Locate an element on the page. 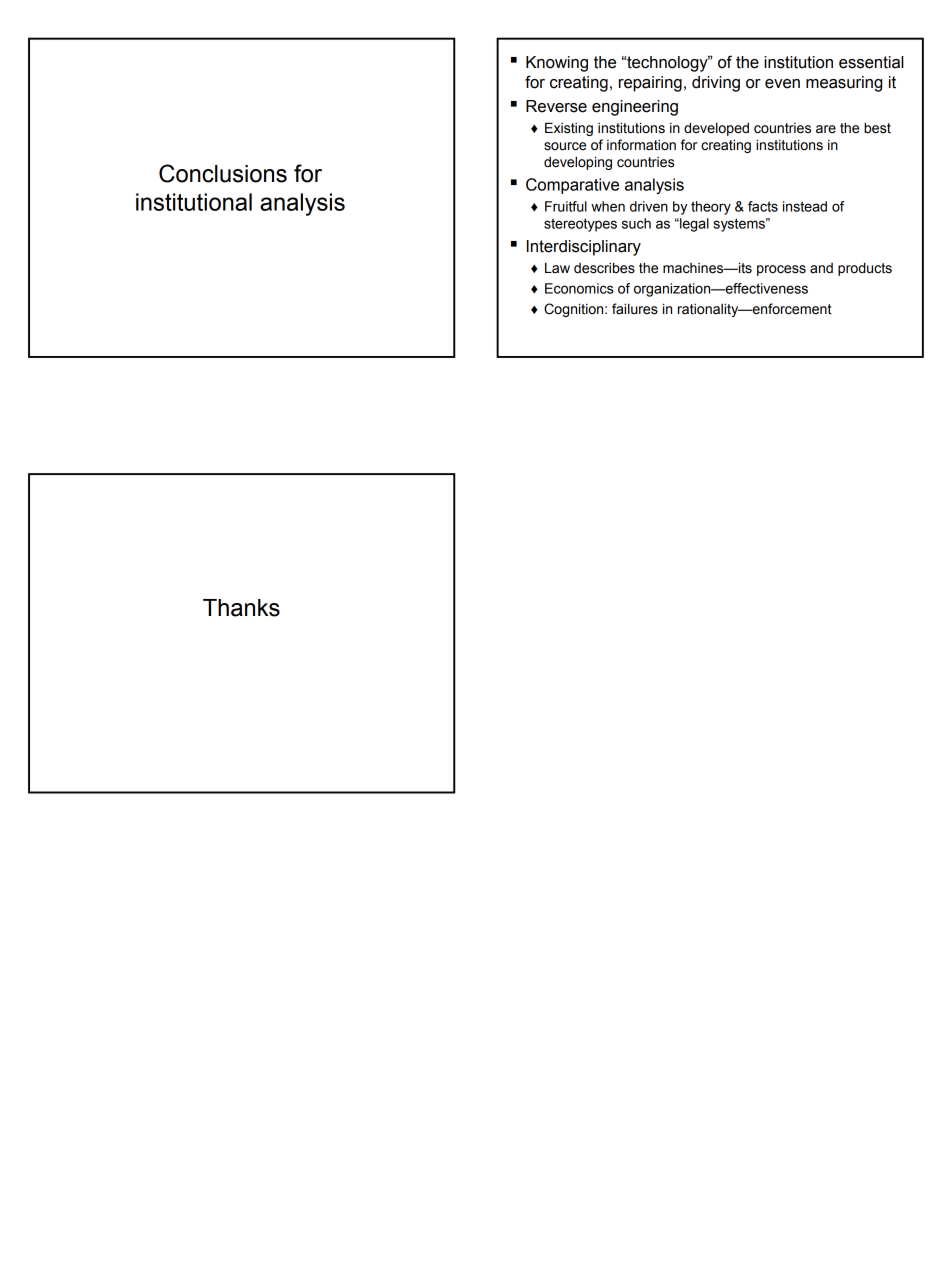  Conclusions is located at coordinates (223, 173).
